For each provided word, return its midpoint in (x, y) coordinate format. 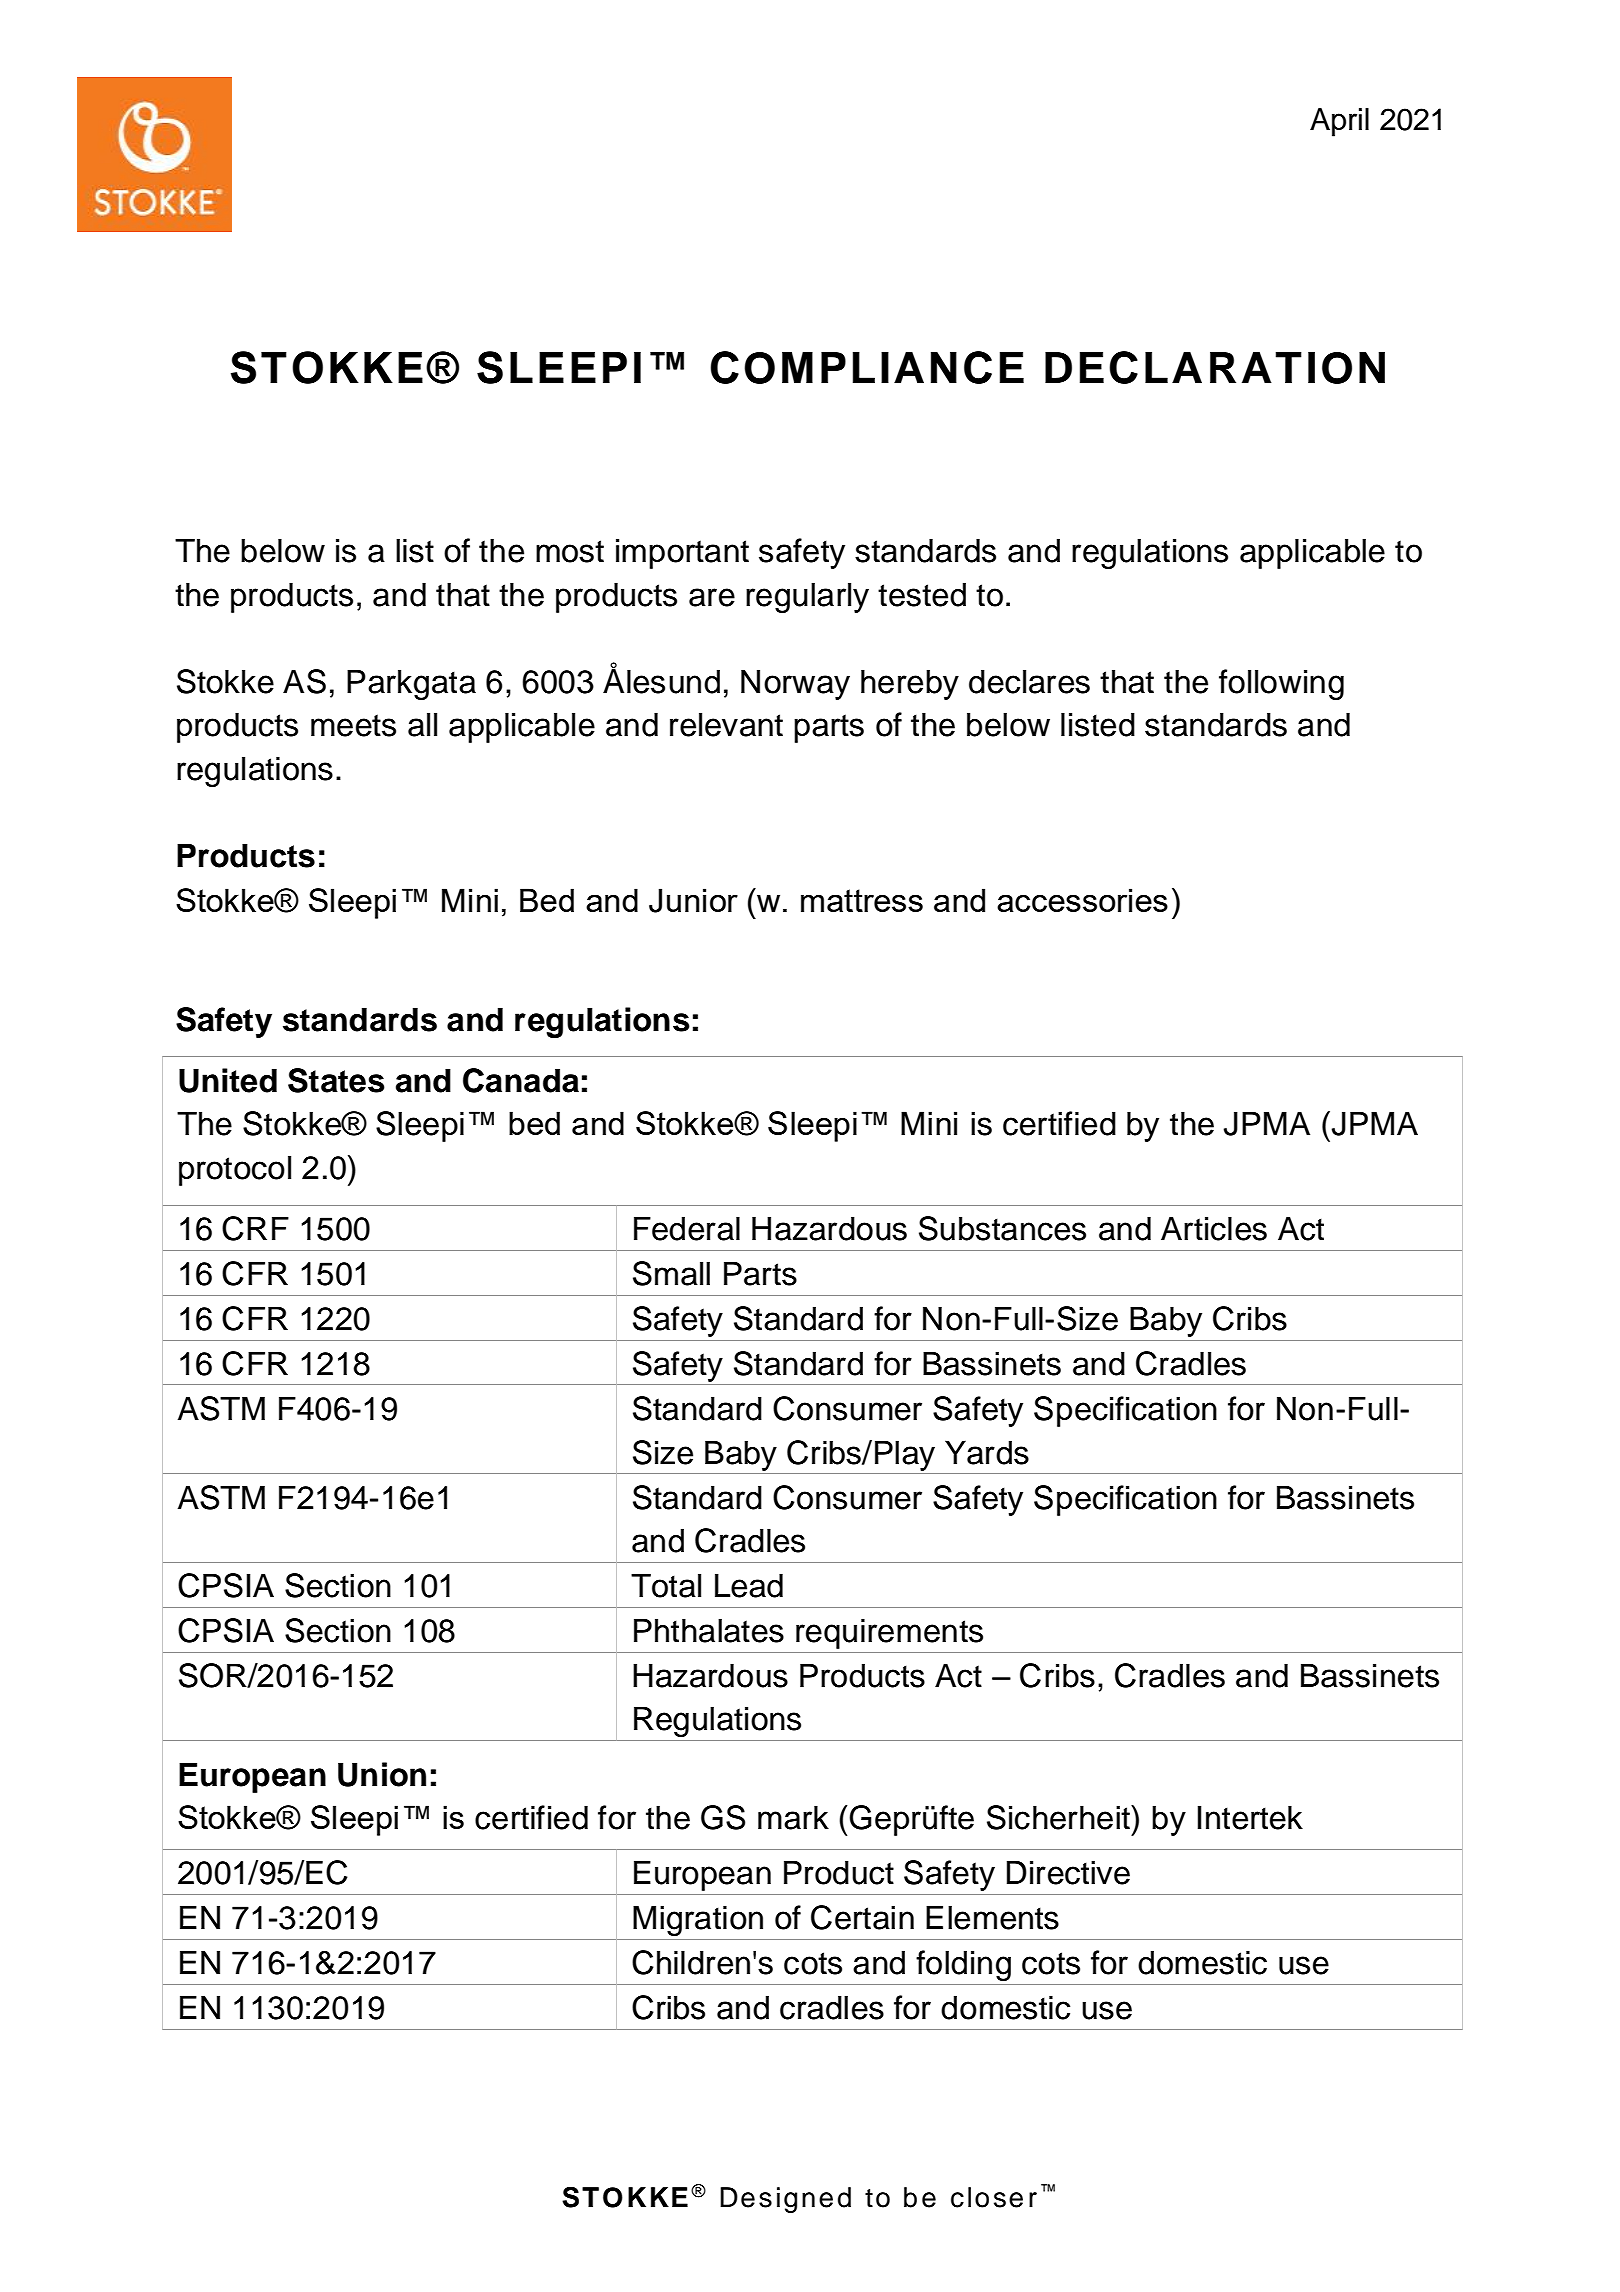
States (336, 1080)
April (1339, 122)
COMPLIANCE (867, 367)
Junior (693, 900)
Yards (987, 1452)
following (1281, 684)
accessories (1082, 900)
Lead (749, 1585)
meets (353, 725)
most (570, 551)
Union (382, 1774)
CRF (255, 1228)
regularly (807, 597)
